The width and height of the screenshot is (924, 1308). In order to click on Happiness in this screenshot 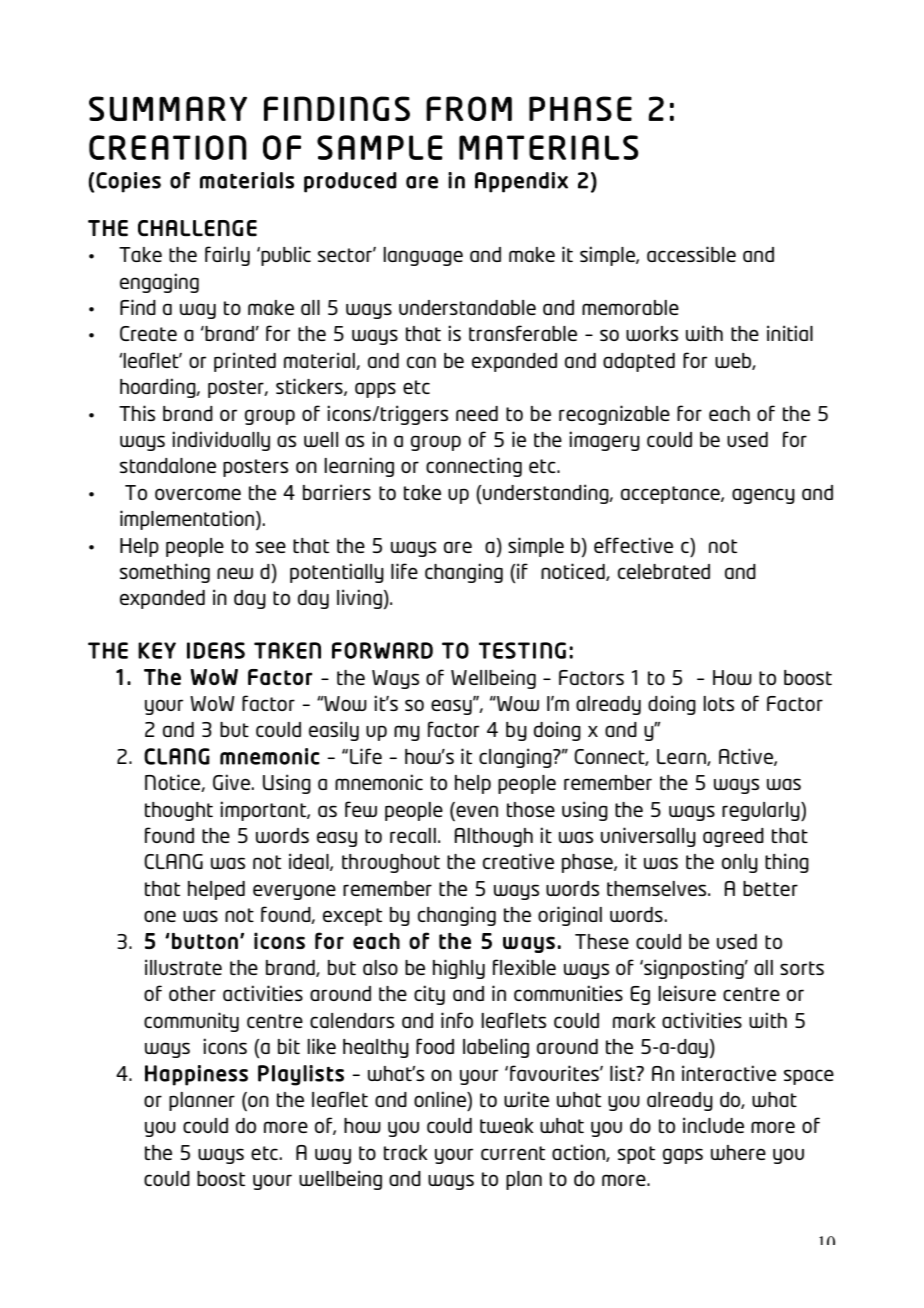, I will do `click(196, 1075)`.
